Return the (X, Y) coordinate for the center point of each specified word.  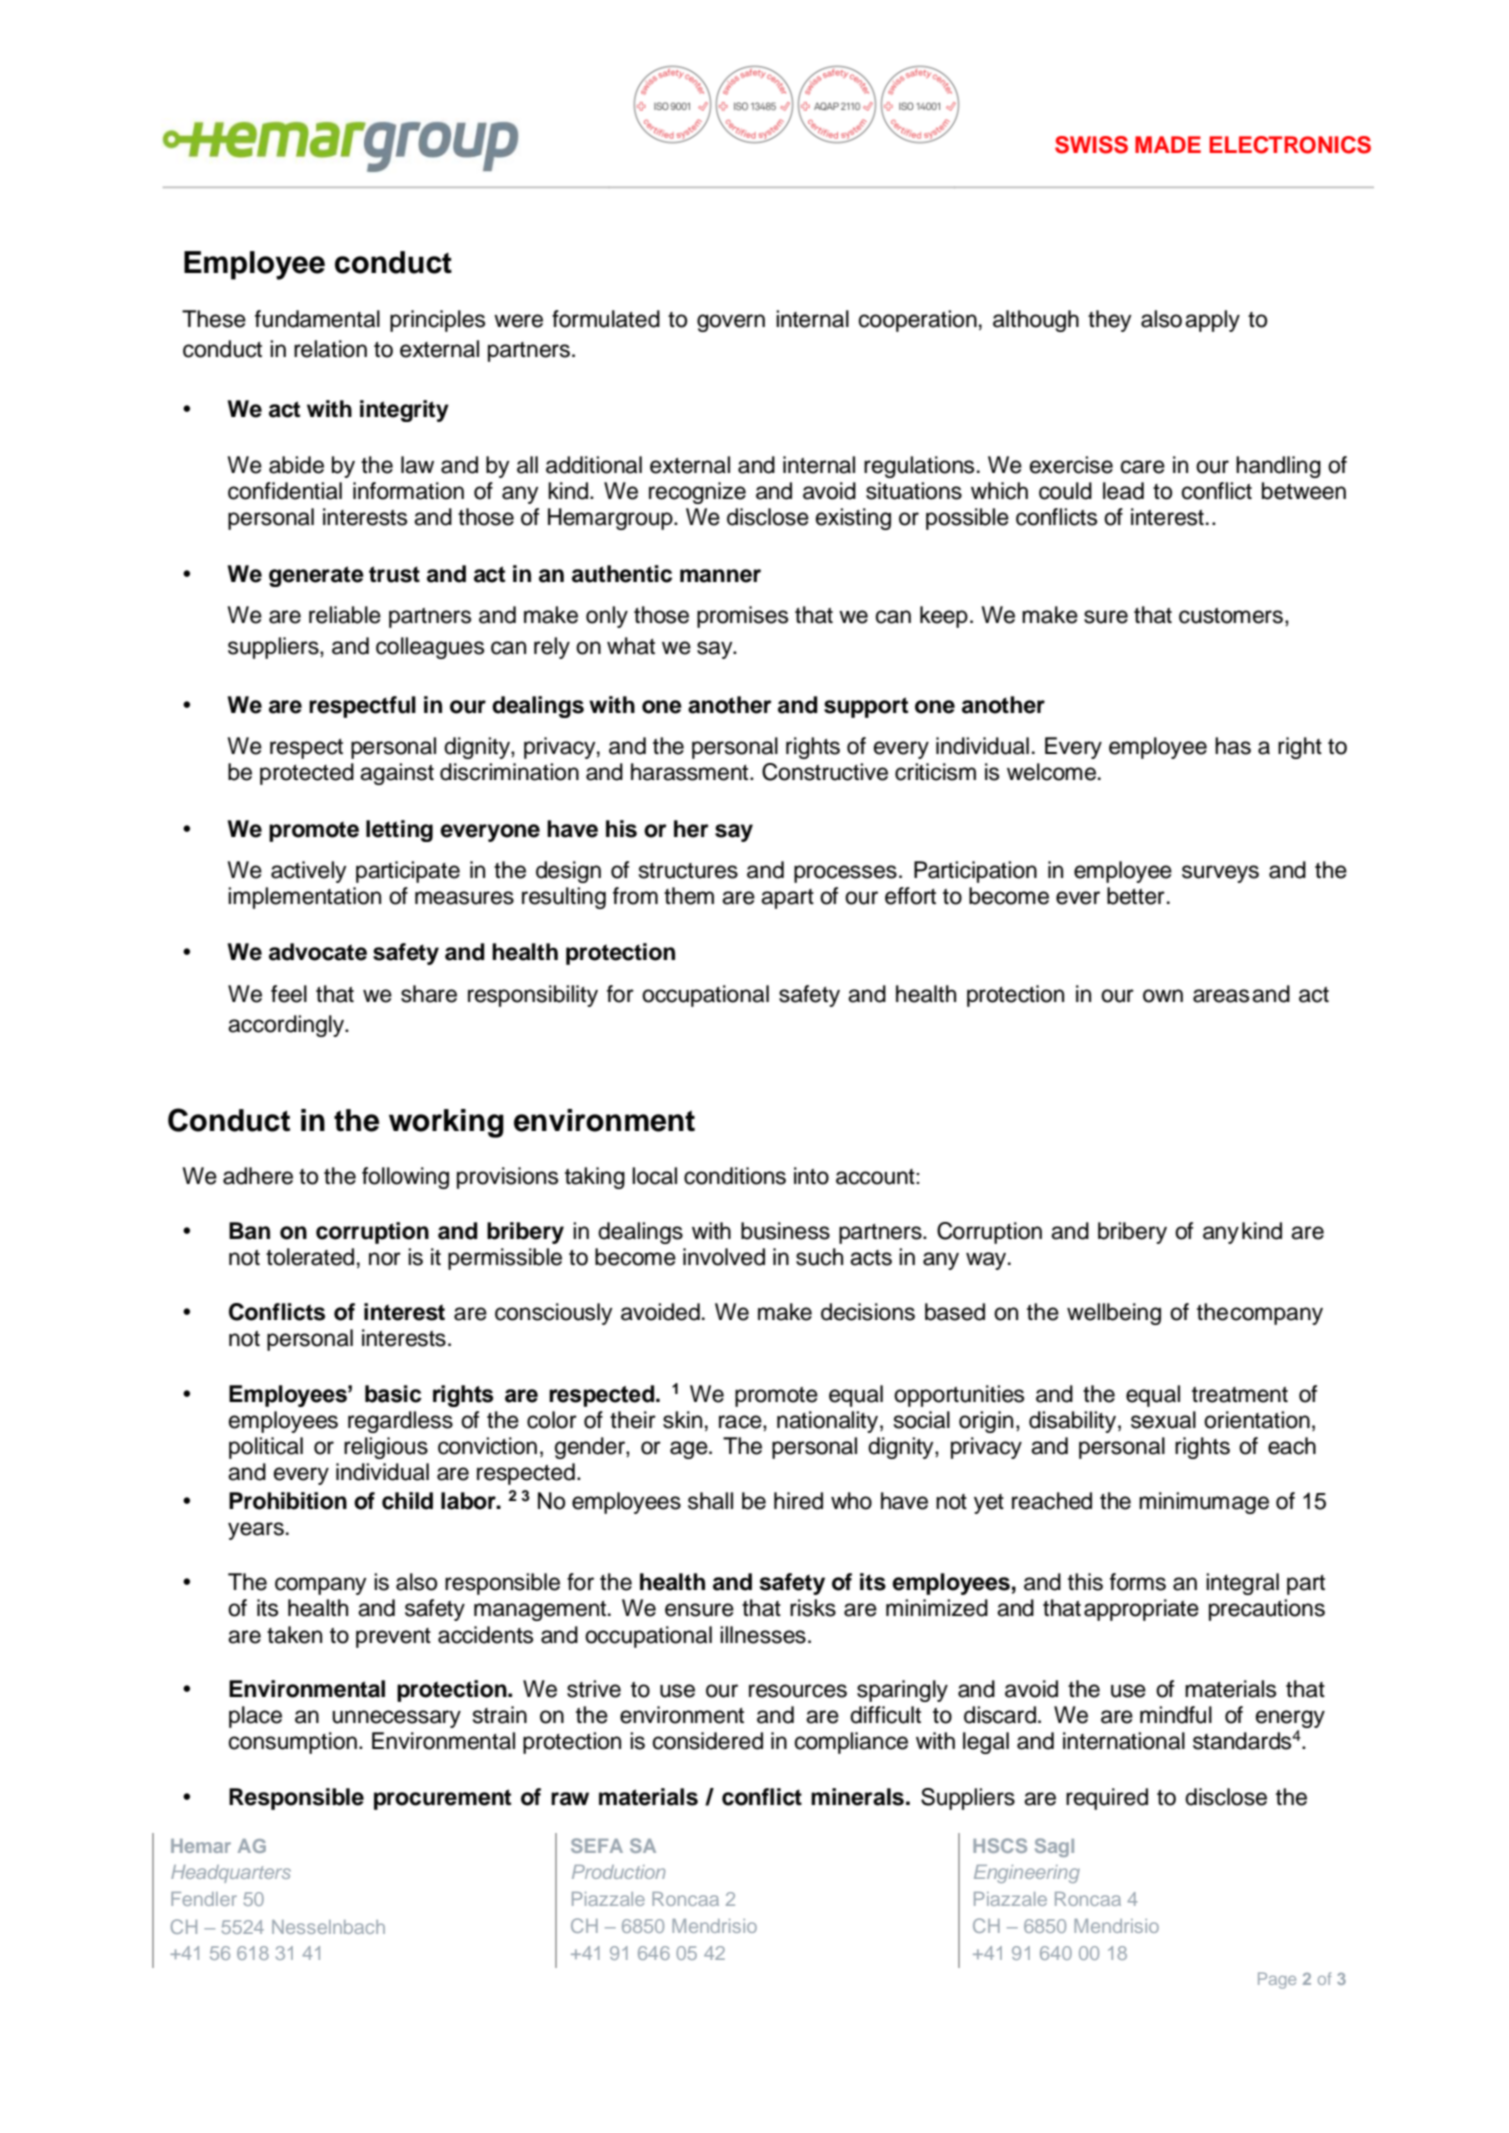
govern (731, 323)
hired (798, 1501)
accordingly (287, 1026)
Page (1277, 1980)
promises (742, 617)
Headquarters (231, 1874)
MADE (1168, 144)
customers (1231, 616)
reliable (345, 615)
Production (618, 1872)
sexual (1163, 1420)
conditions (735, 1176)
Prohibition (288, 1501)
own (1163, 996)
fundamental (317, 319)
